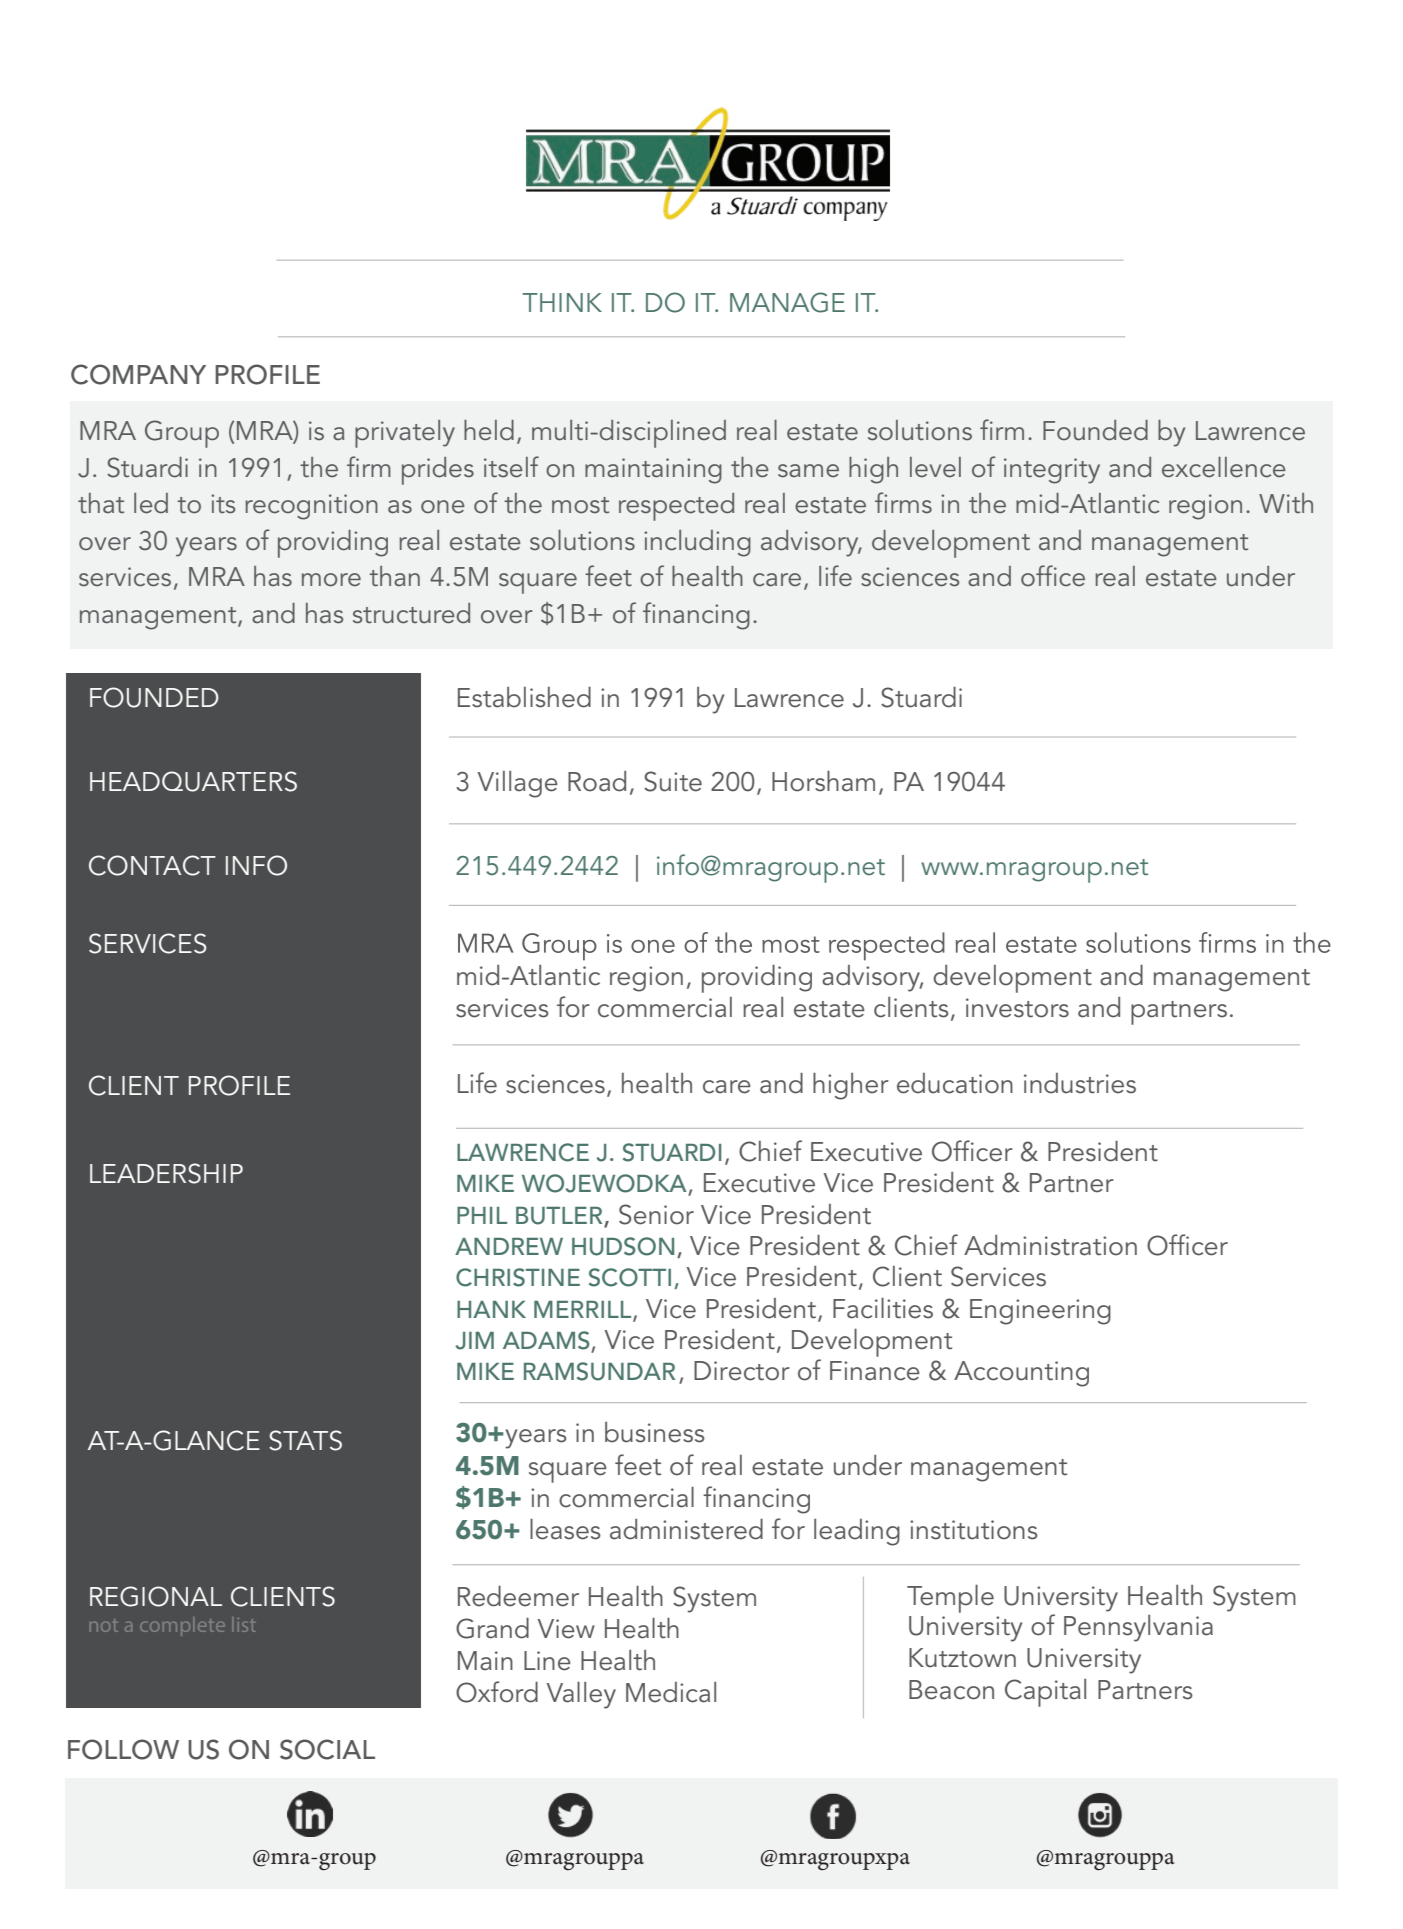  What do you see at coordinates (671, 1692) in the screenshot?
I see `Medical` at bounding box center [671, 1692].
